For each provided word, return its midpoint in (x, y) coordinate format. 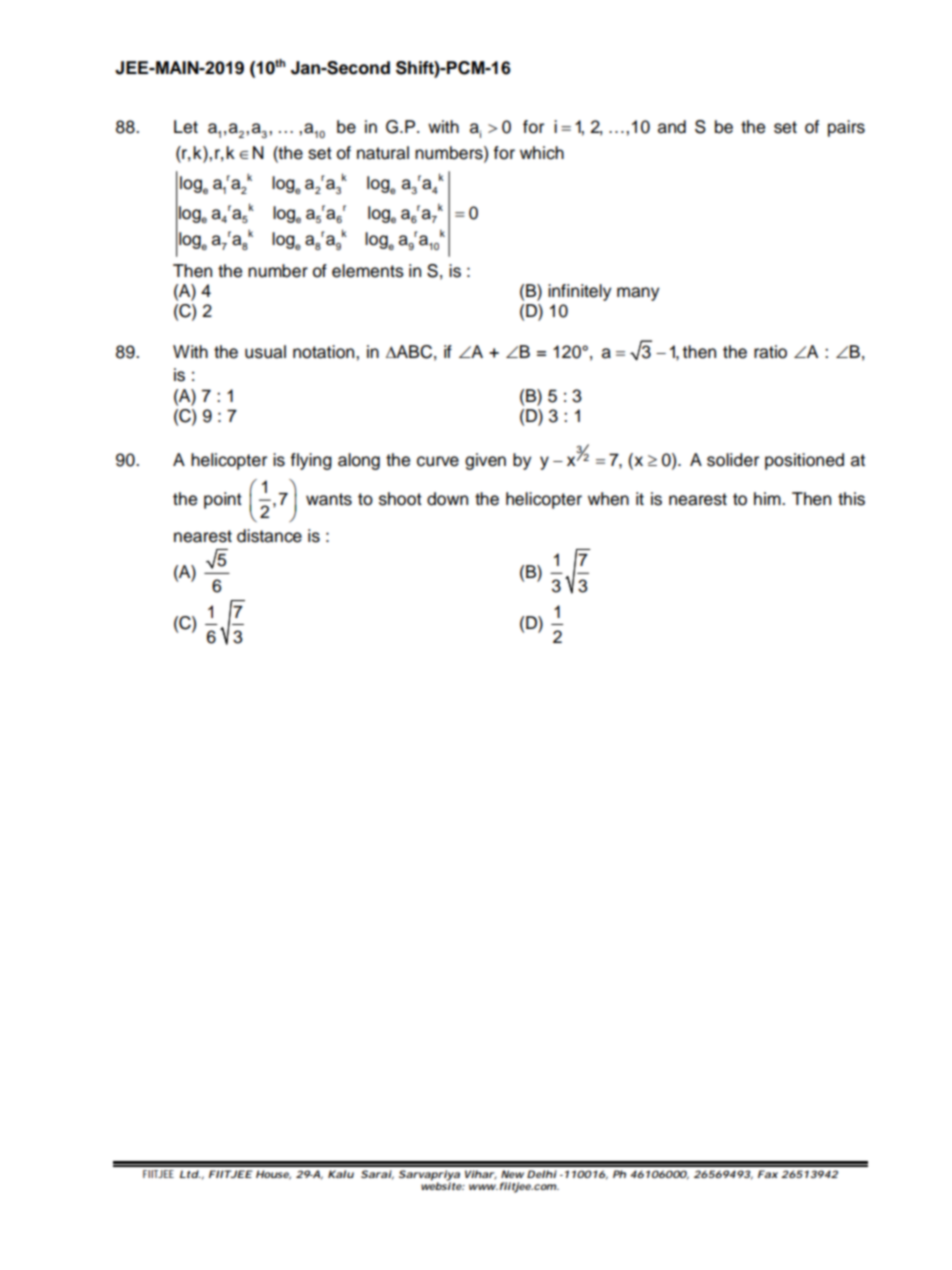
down (447, 499)
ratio (770, 352)
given (485, 461)
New (512, 1174)
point (223, 500)
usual (265, 352)
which (542, 153)
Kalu (341, 1174)
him (768, 498)
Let (186, 127)
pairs (846, 128)
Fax (768, 1174)
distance (269, 536)
